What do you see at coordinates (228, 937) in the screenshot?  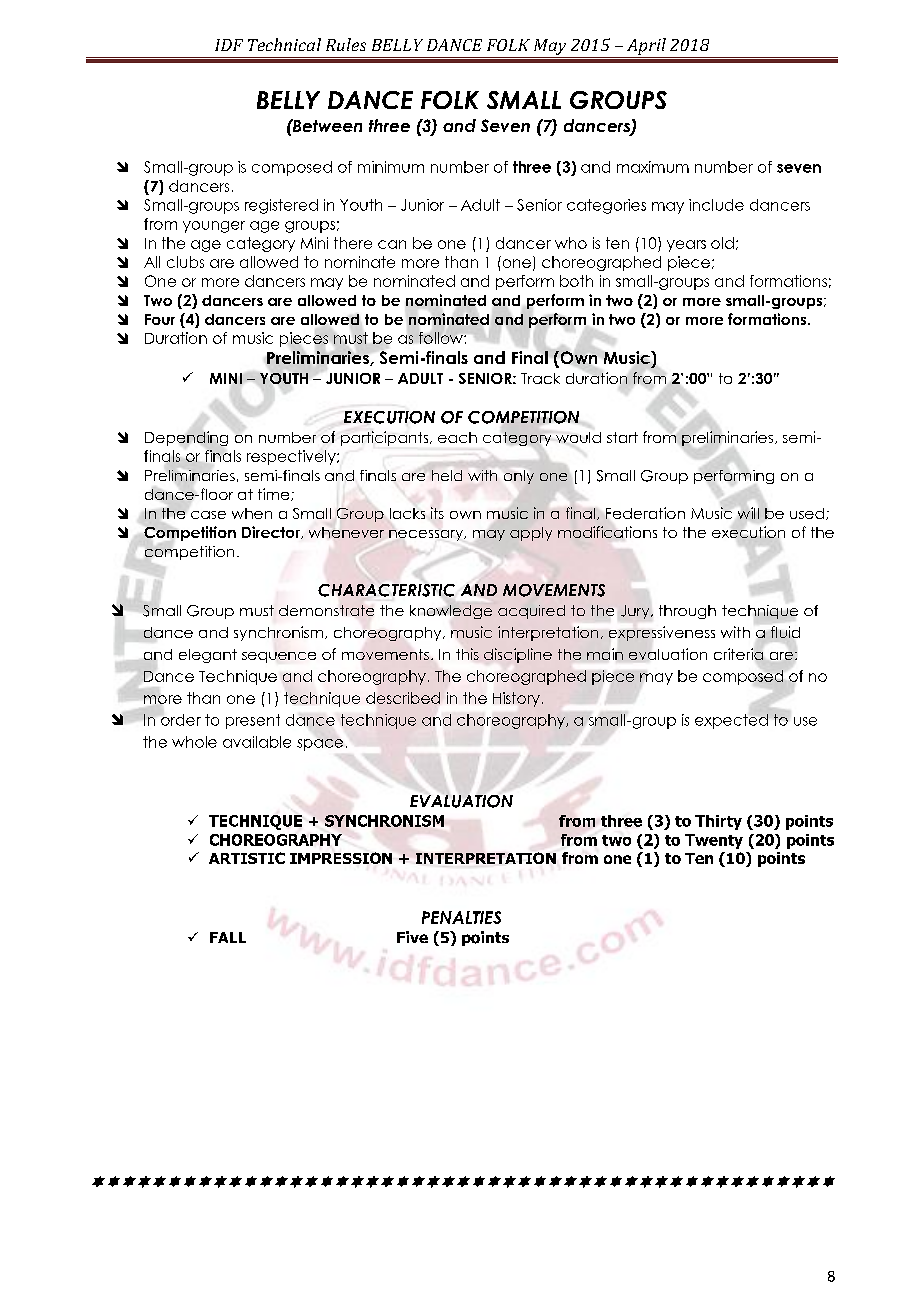 I see `FALL` at bounding box center [228, 937].
